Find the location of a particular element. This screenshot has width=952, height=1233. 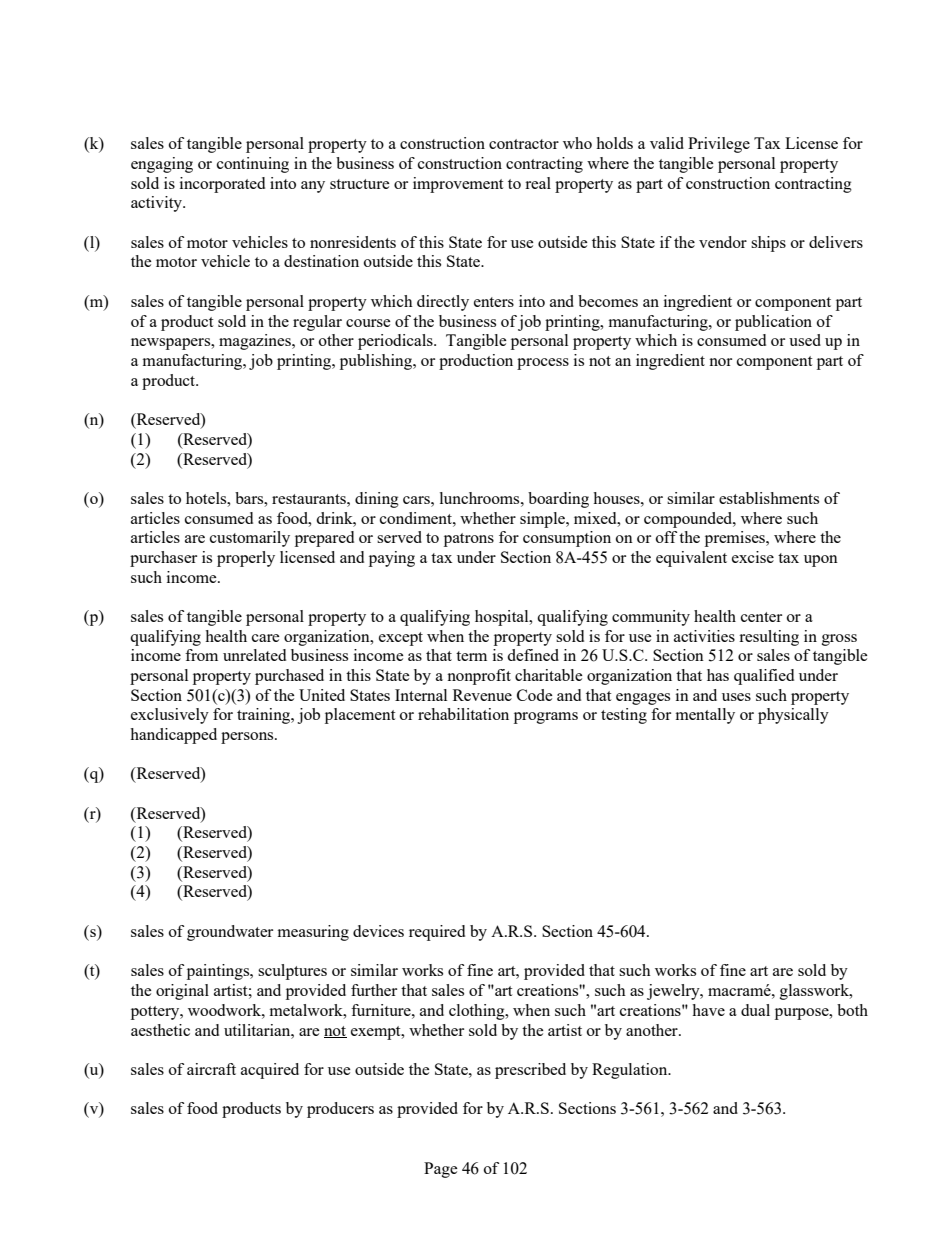

resulting is located at coordinates (769, 638).
